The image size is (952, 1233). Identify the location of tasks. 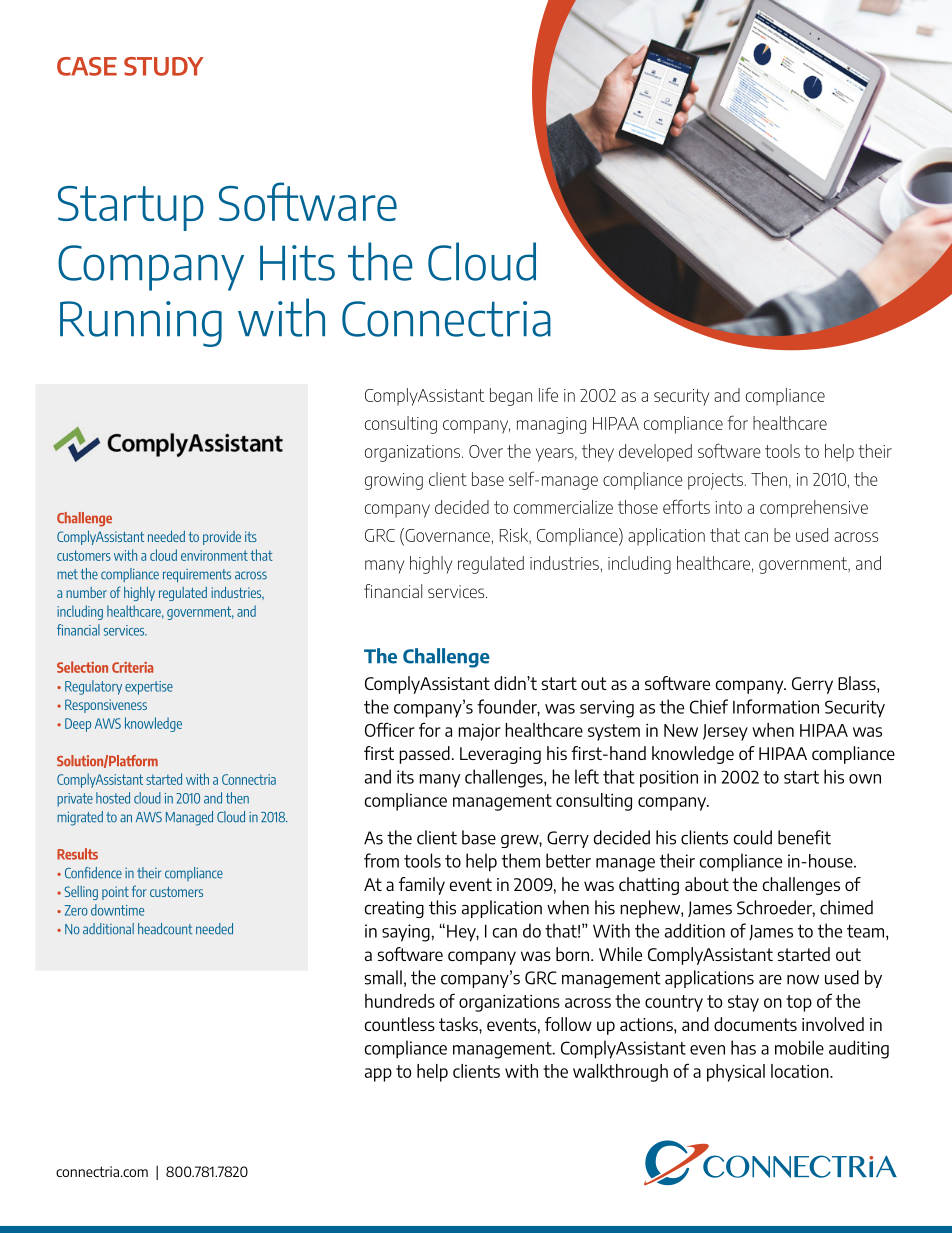
(459, 1024).
